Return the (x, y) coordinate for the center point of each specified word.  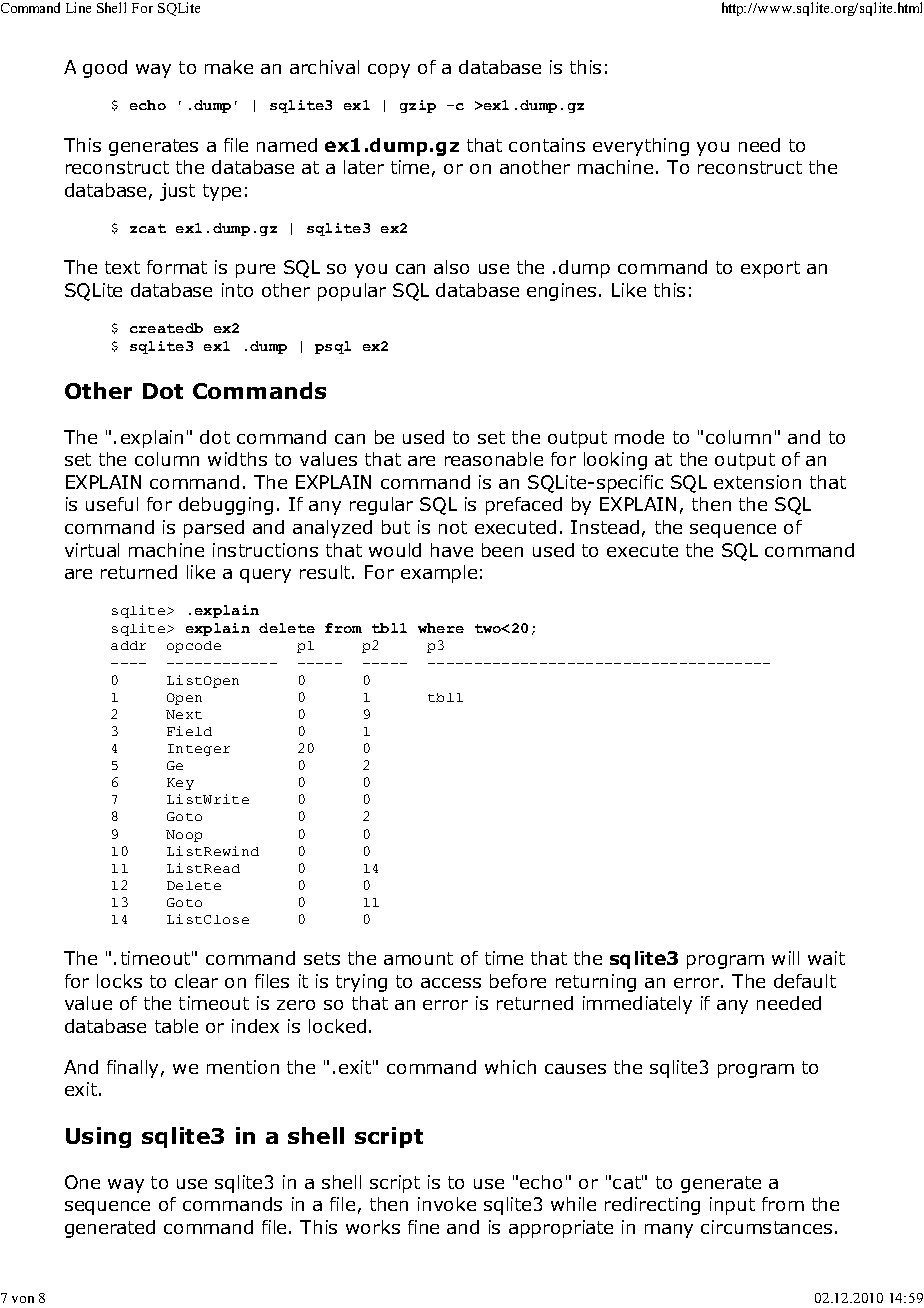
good (105, 69)
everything (641, 147)
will (785, 958)
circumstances (766, 1227)
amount (418, 958)
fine (423, 1227)
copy (389, 71)
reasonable (494, 459)
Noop (184, 836)
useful (112, 504)
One (82, 1182)
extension (757, 482)
